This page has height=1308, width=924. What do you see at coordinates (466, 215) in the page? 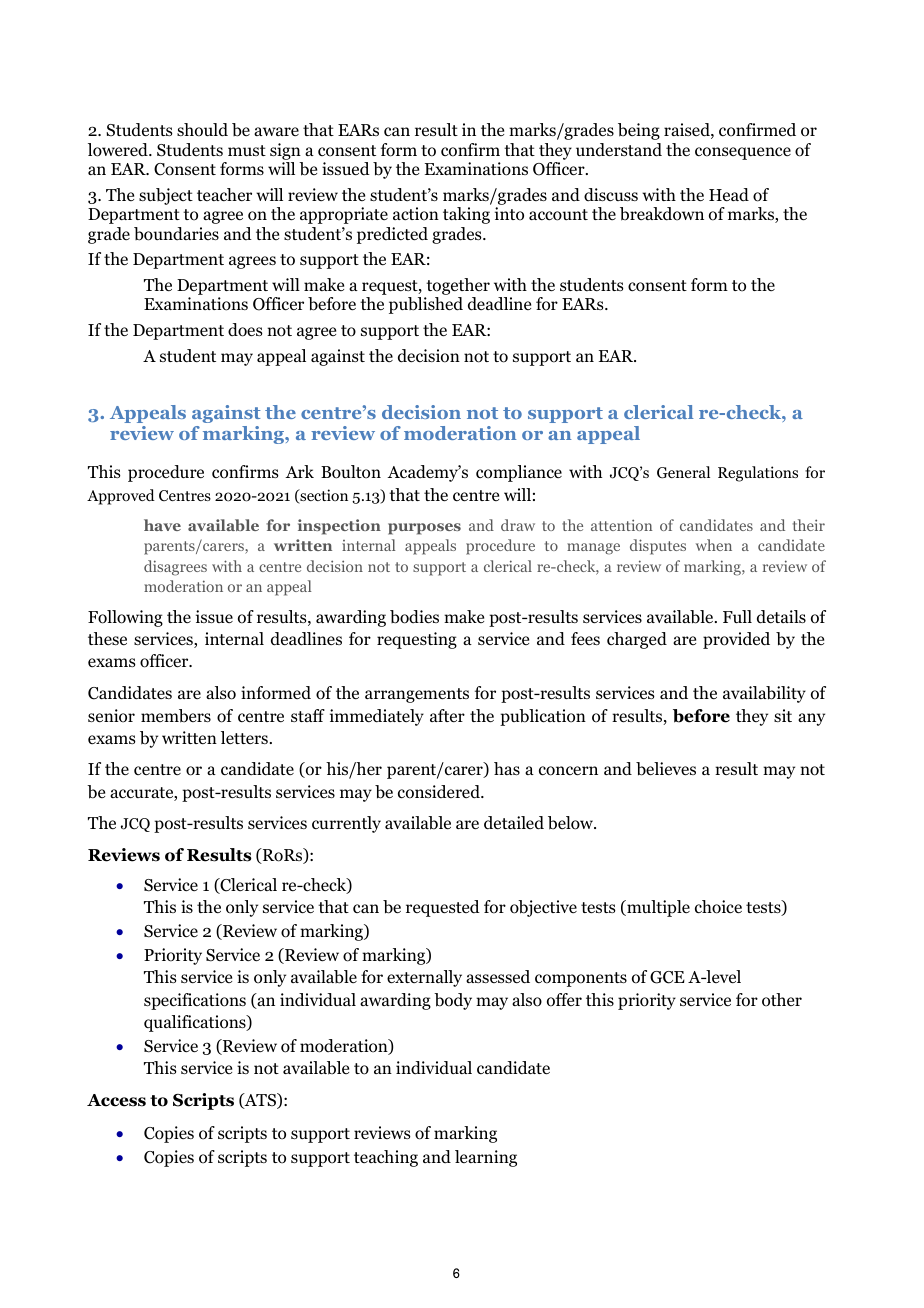
I see `taking` at bounding box center [466, 215].
